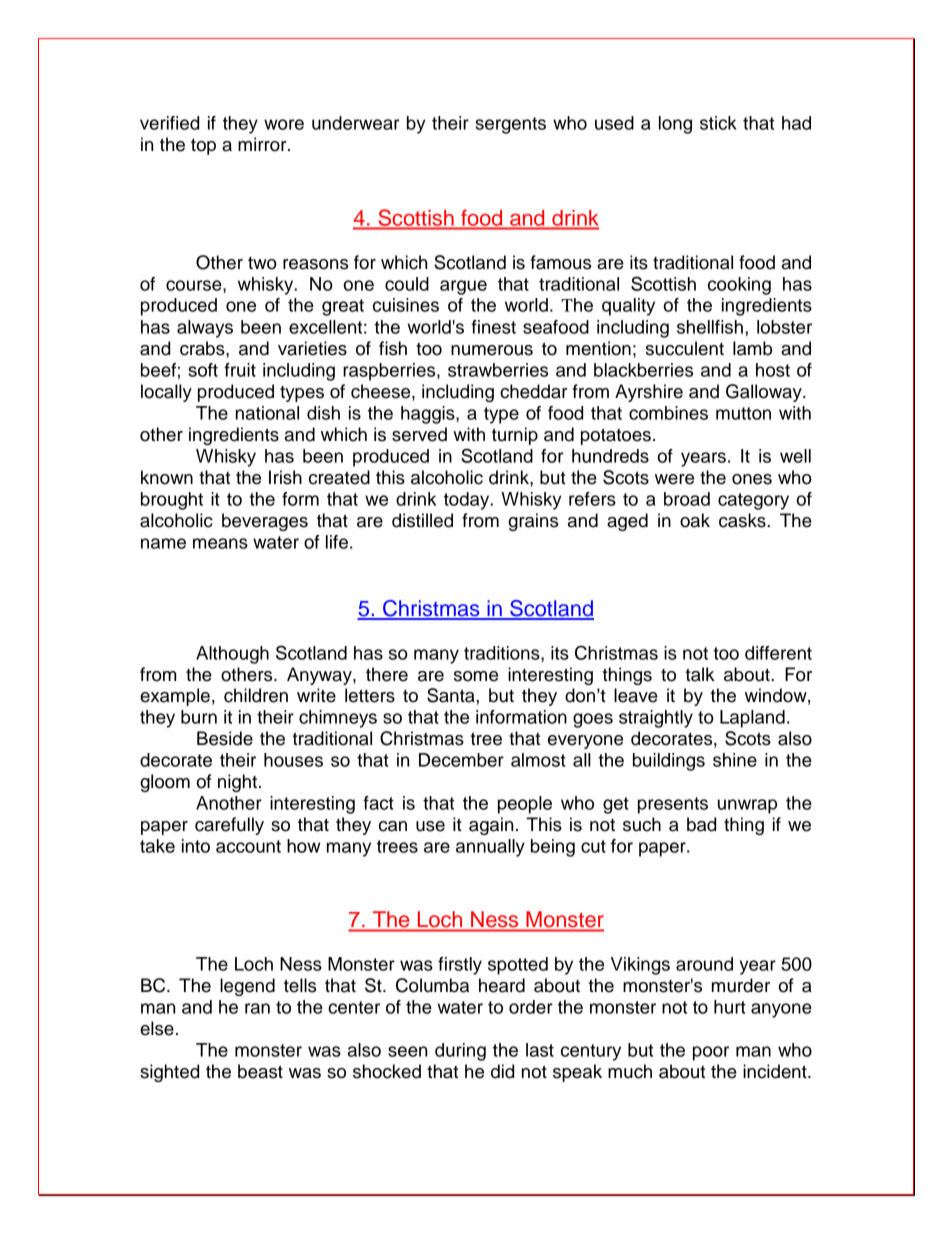 This screenshot has width=952, height=1233. Describe the element at coordinates (503, 653) in the screenshot. I see `traditions` at that location.
